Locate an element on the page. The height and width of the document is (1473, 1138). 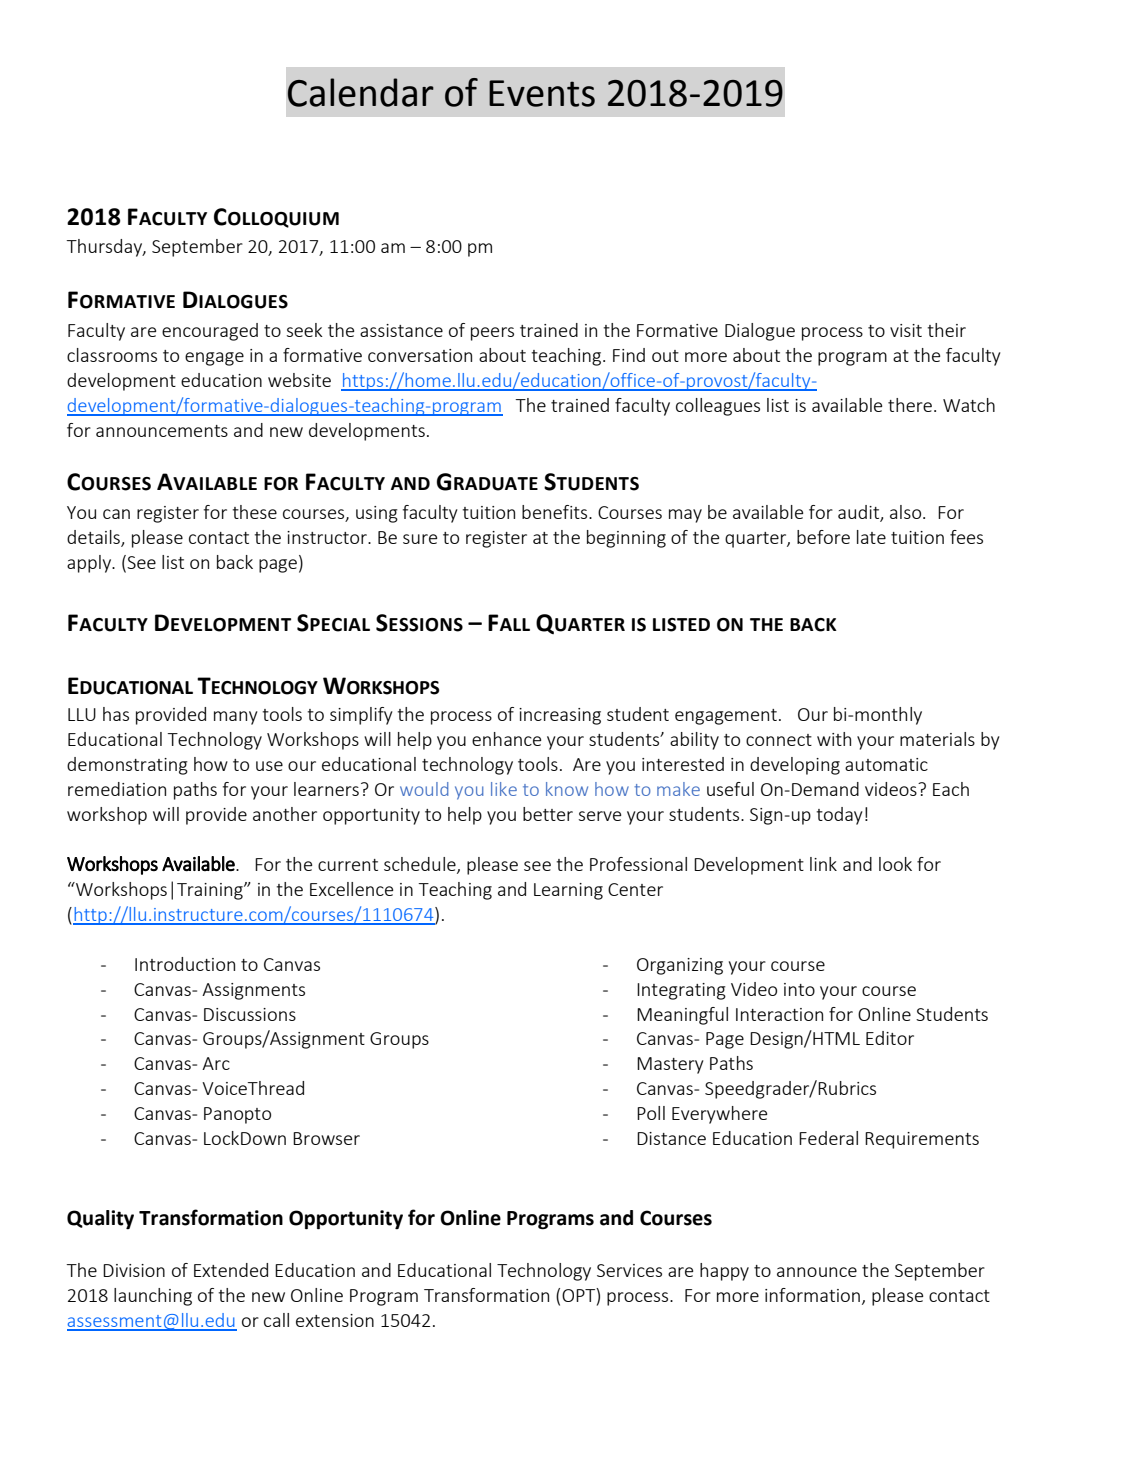
Extended is located at coordinates (231, 1270).
